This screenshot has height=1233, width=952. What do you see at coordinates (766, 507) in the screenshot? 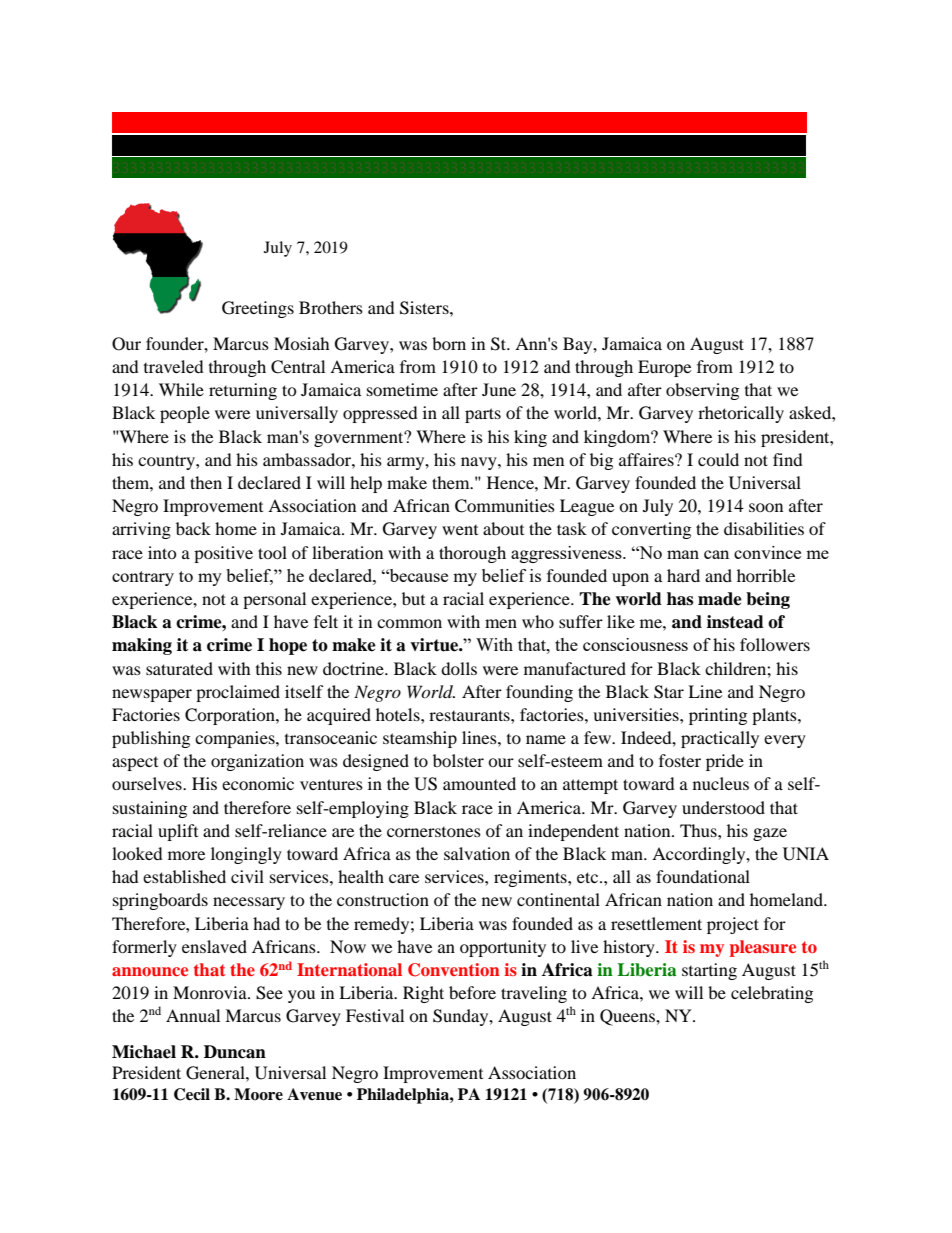
I see `soon` at bounding box center [766, 507].
